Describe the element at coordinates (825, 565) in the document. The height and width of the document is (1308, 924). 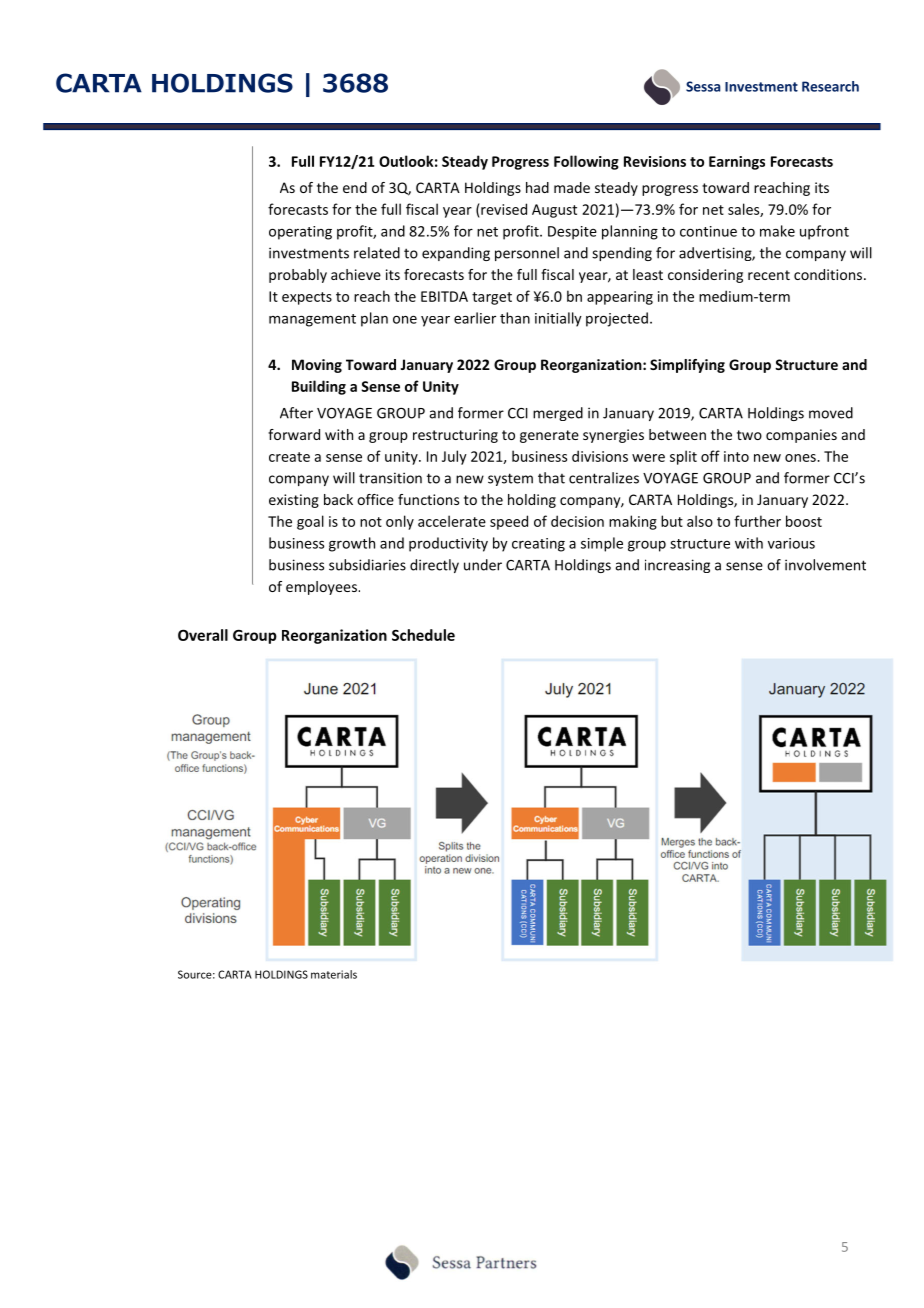
I see `involvement` at that location.
